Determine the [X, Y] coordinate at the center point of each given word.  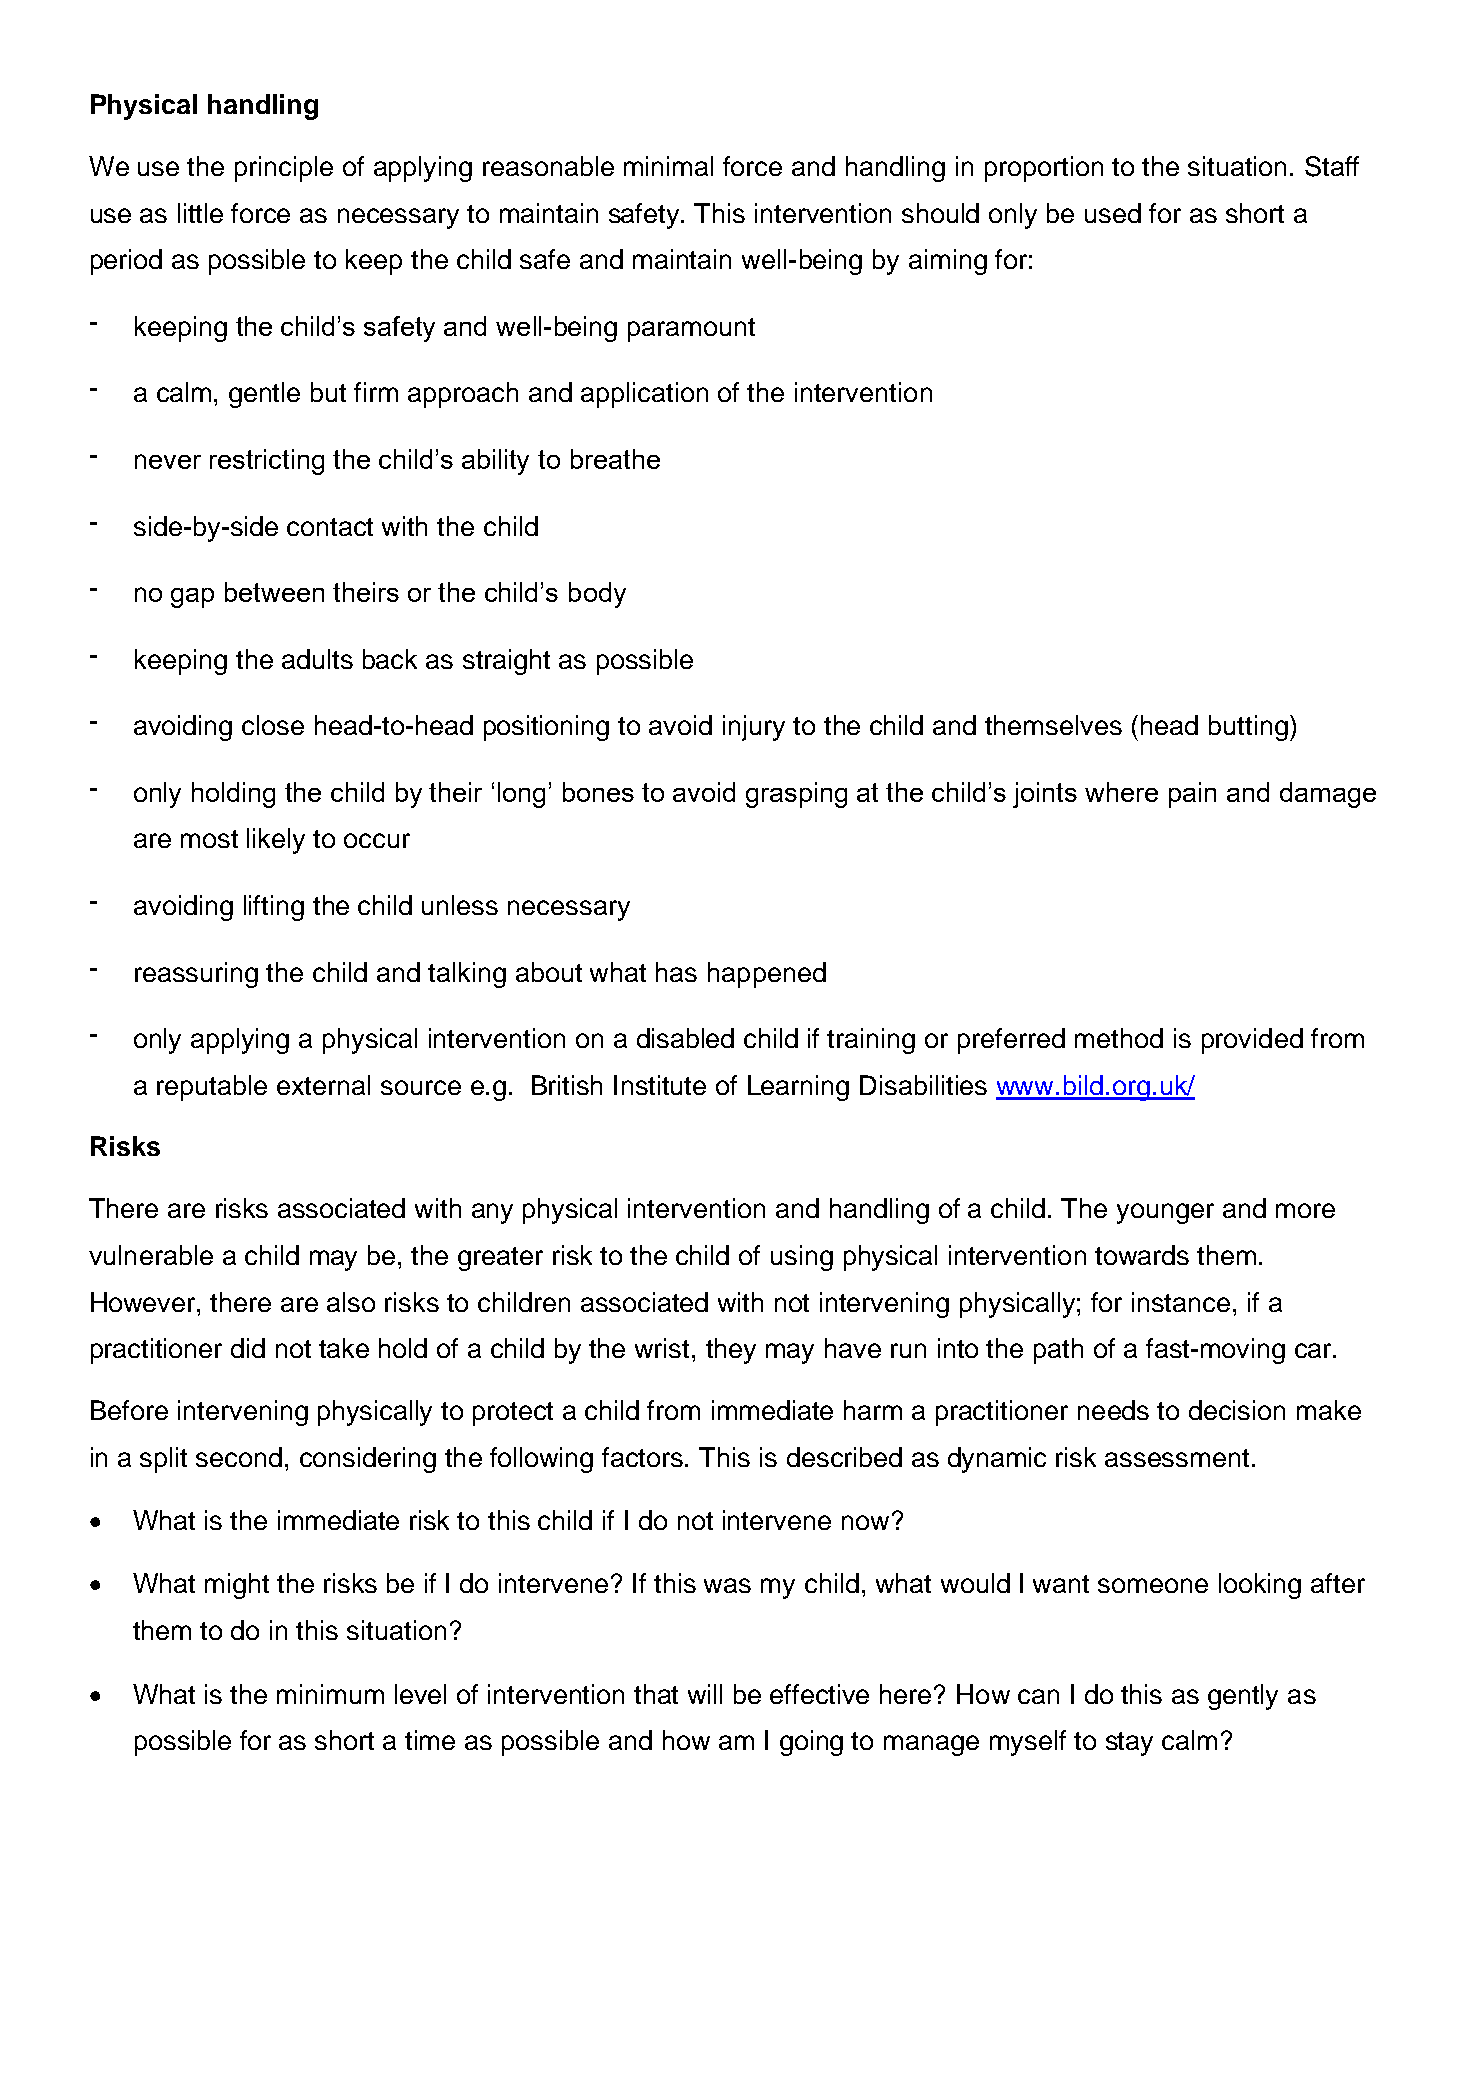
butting [1248, 728]
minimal [668, 166]
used [1113, 213]
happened [767, 975]
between [274, 592]
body [597, 595]
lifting [274, 908]
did [248, 1348]
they [731, 1351]
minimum [330, 1694]
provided [1252, 1041]
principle [284, 169]
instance [1181, 1302]
